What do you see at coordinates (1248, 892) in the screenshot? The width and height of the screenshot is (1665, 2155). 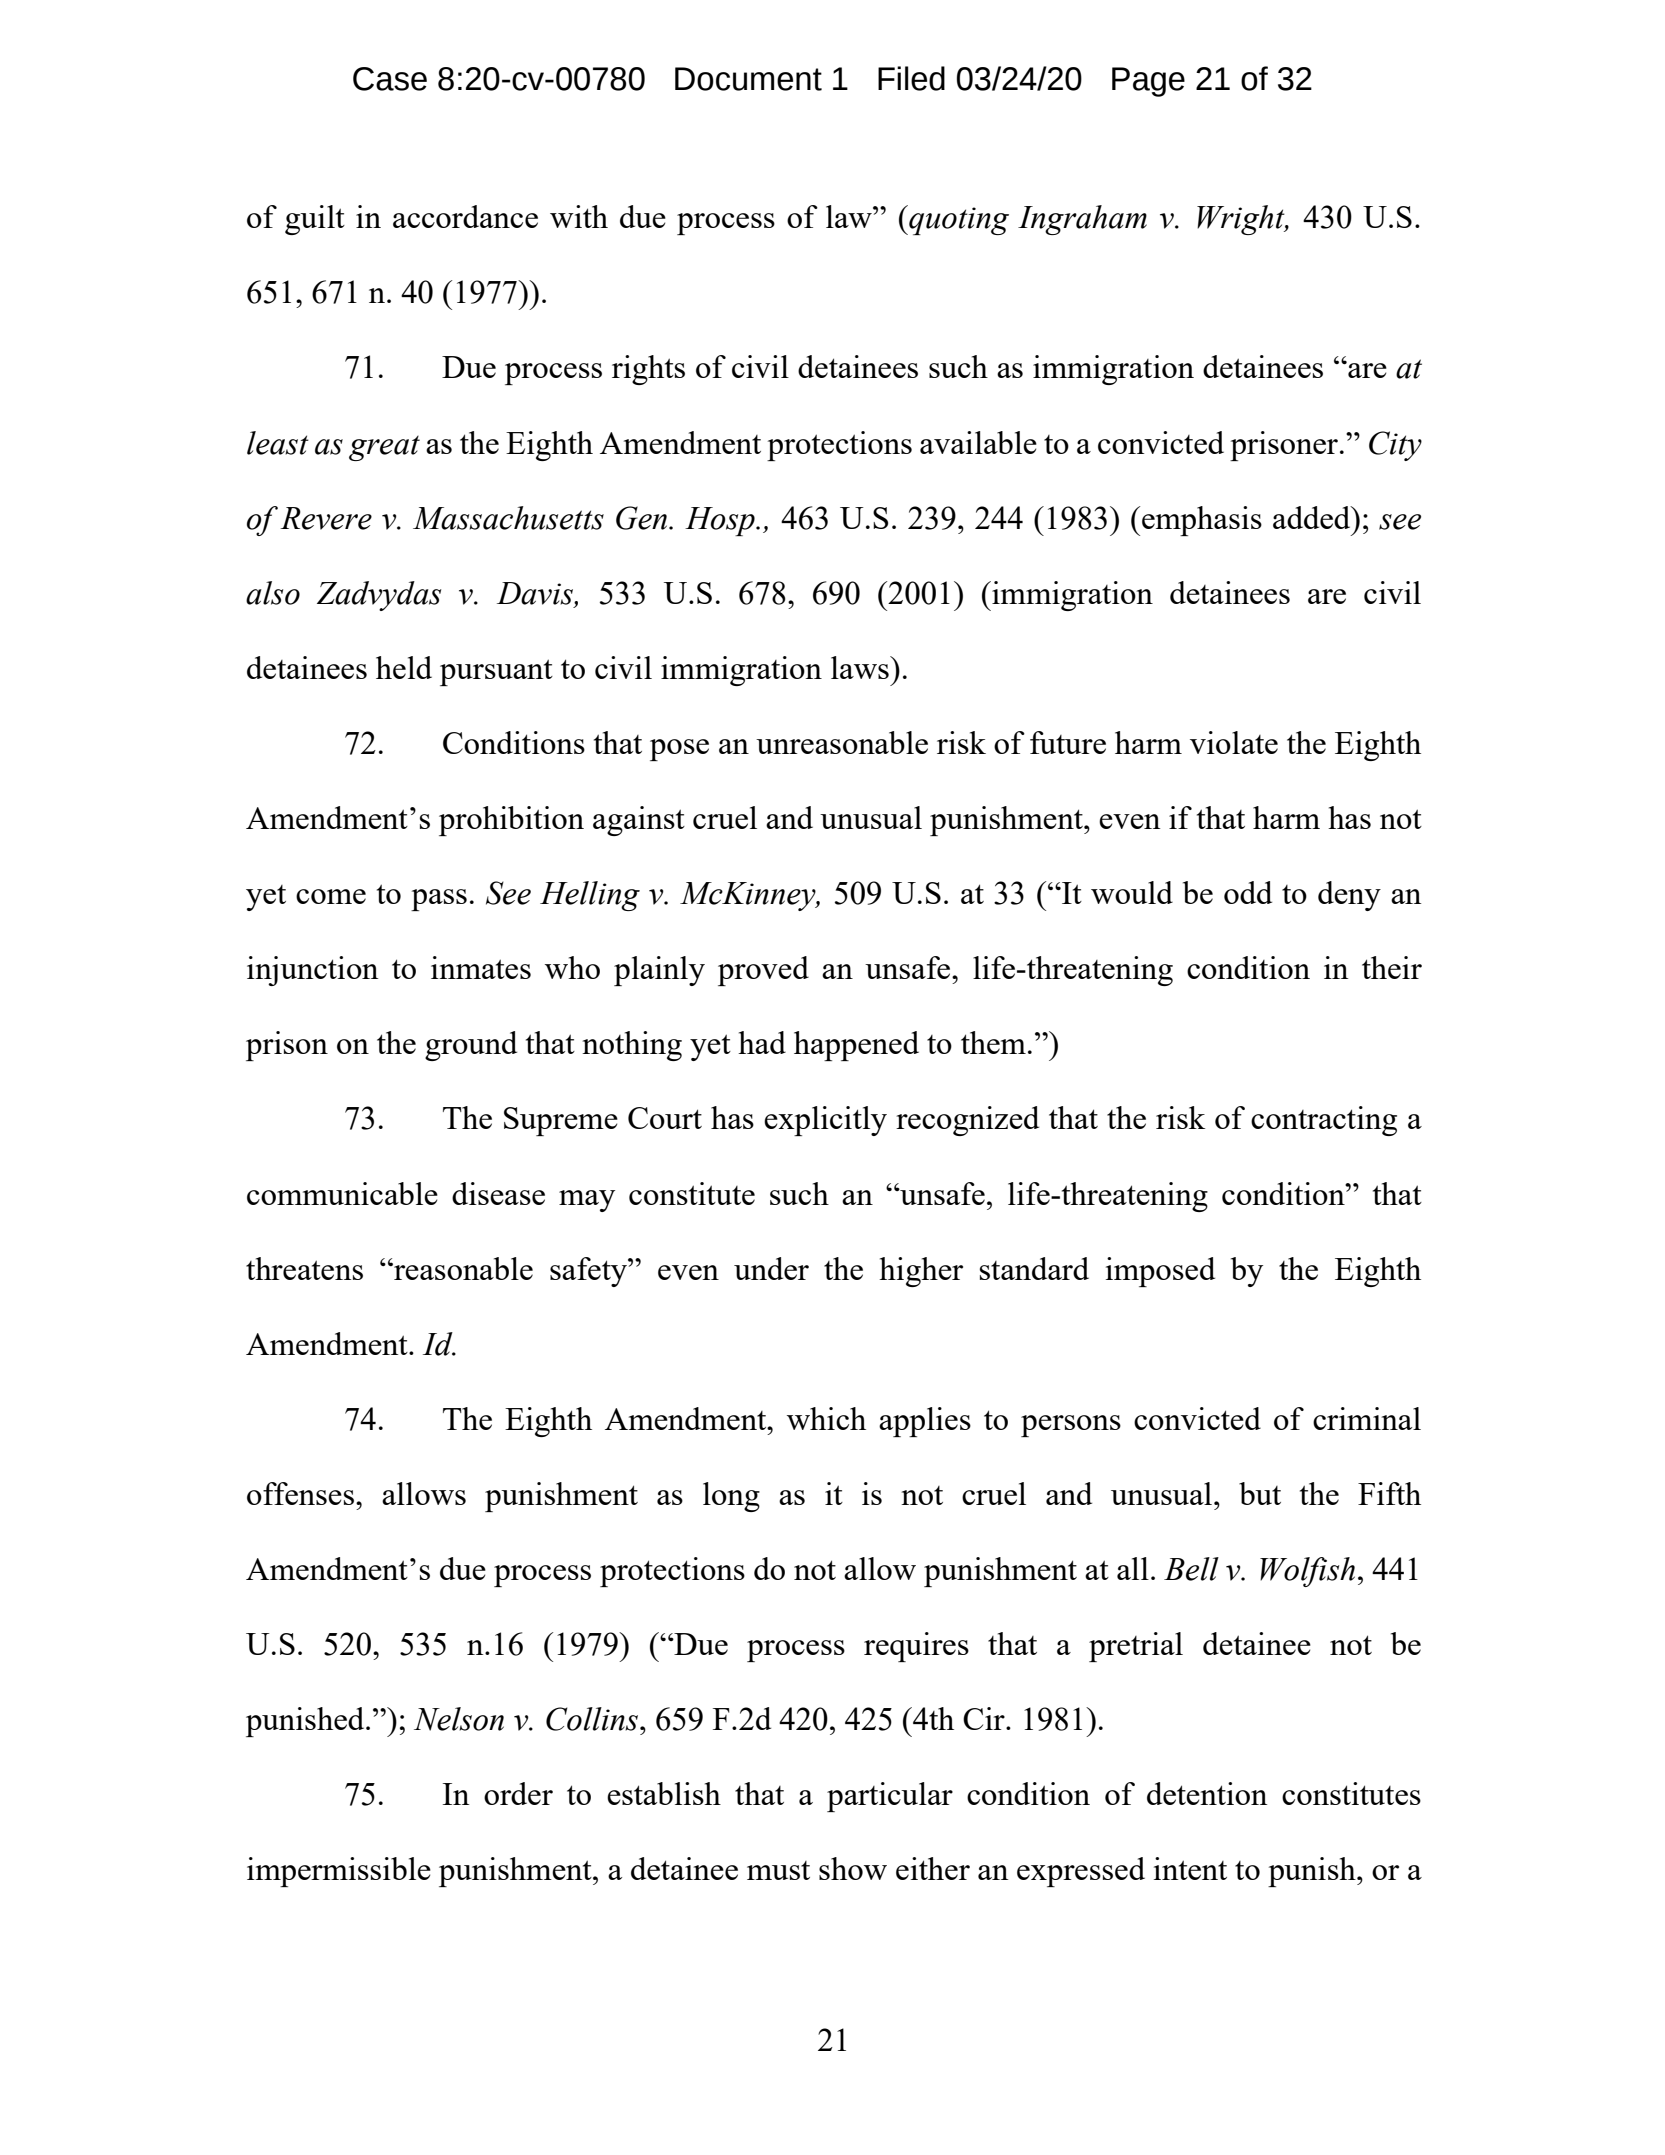 I see `odd` at bounding box center [1248, 892].
